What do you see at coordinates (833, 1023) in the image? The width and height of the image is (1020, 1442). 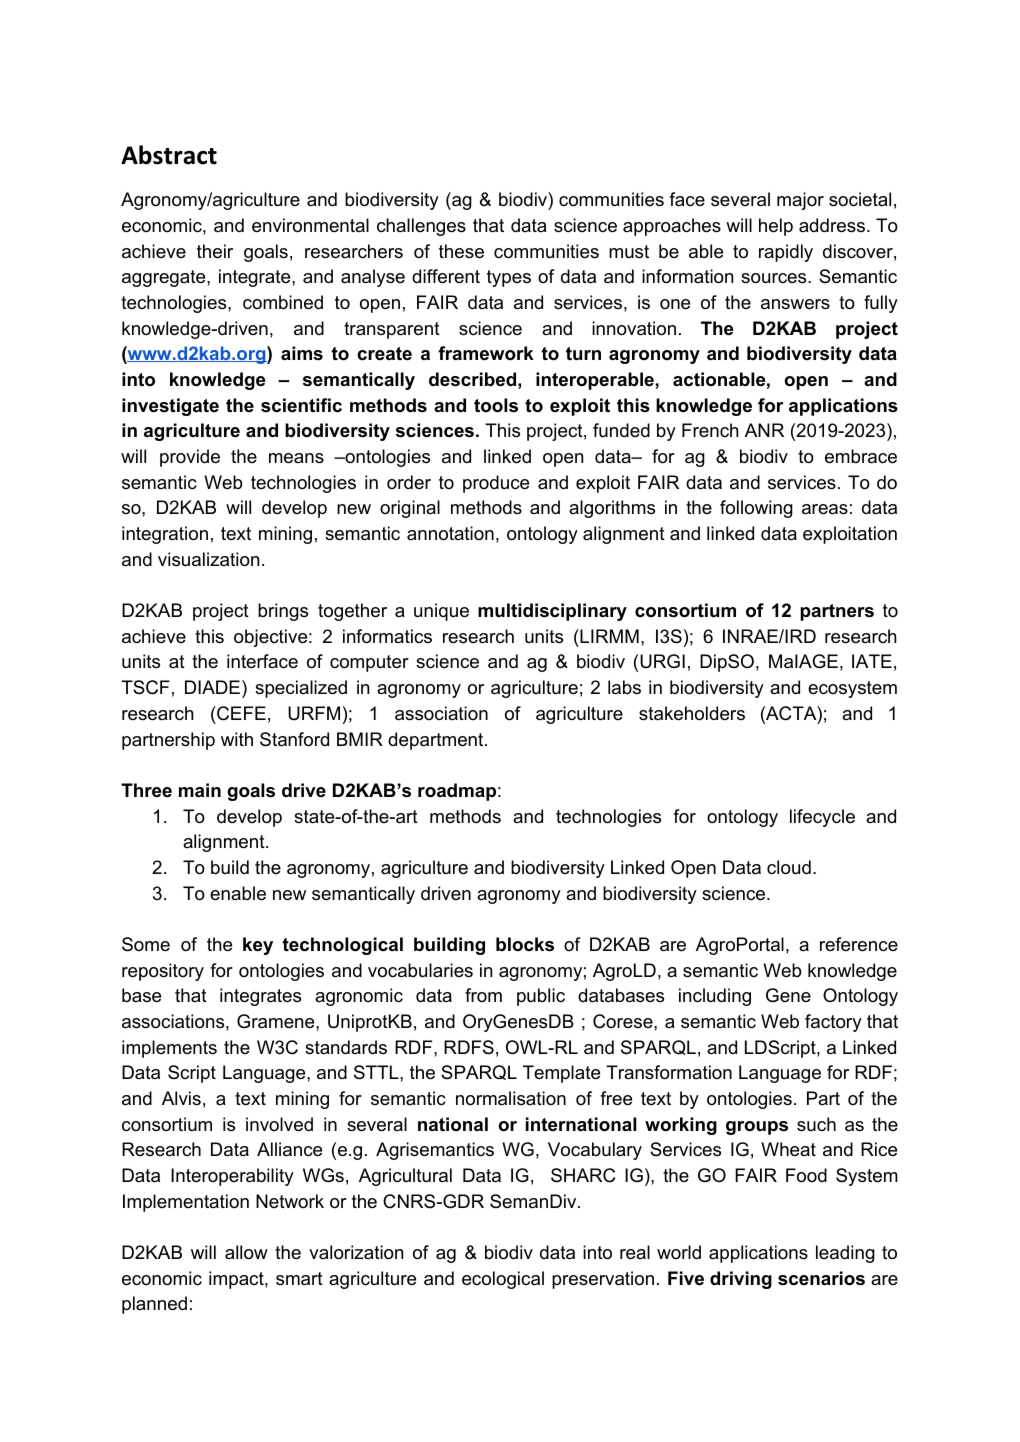 I see `factory` at bounding box center [833, 1023].
